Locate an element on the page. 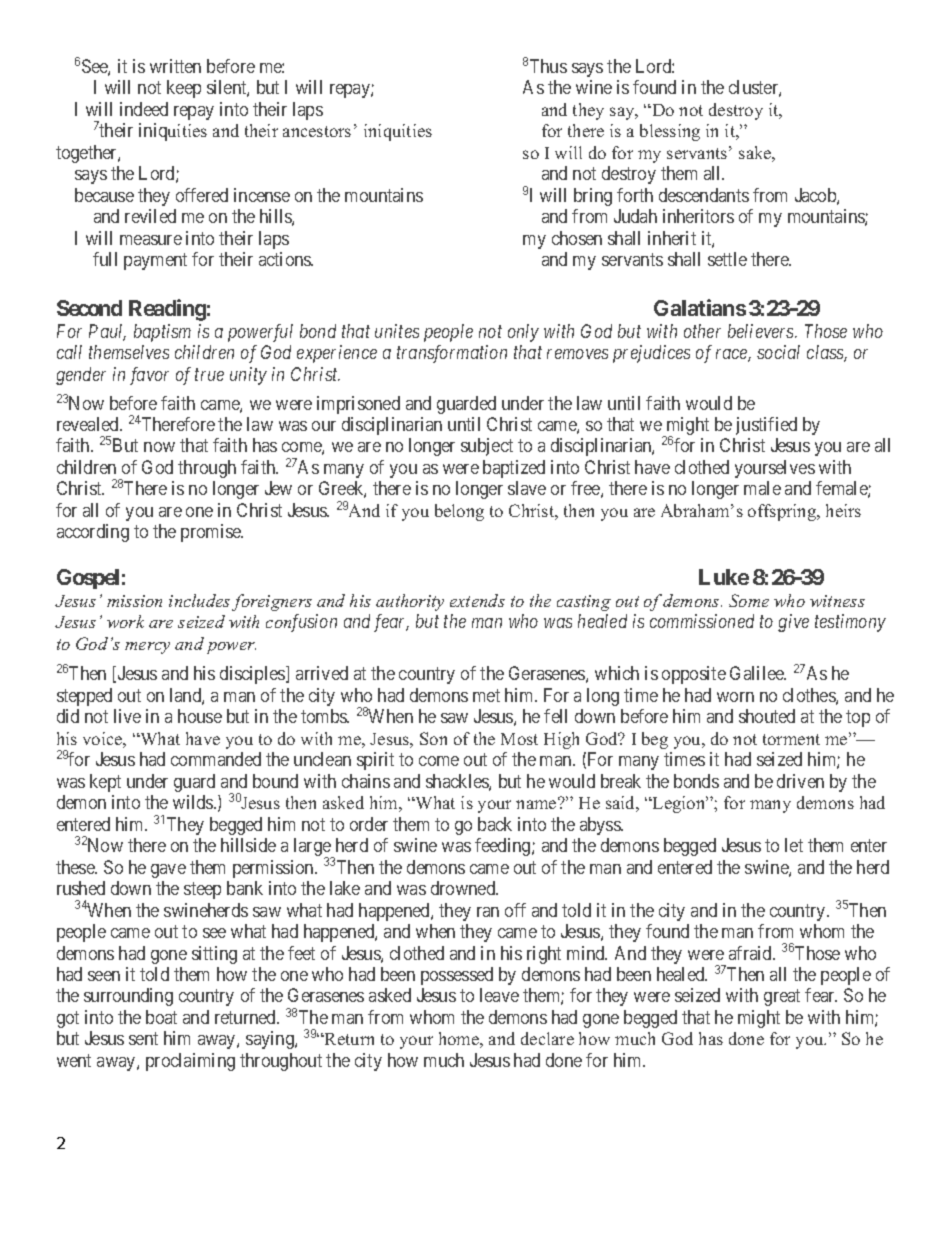 This page has width=952, height=1233. includes is located at coordinates (199, 600).
